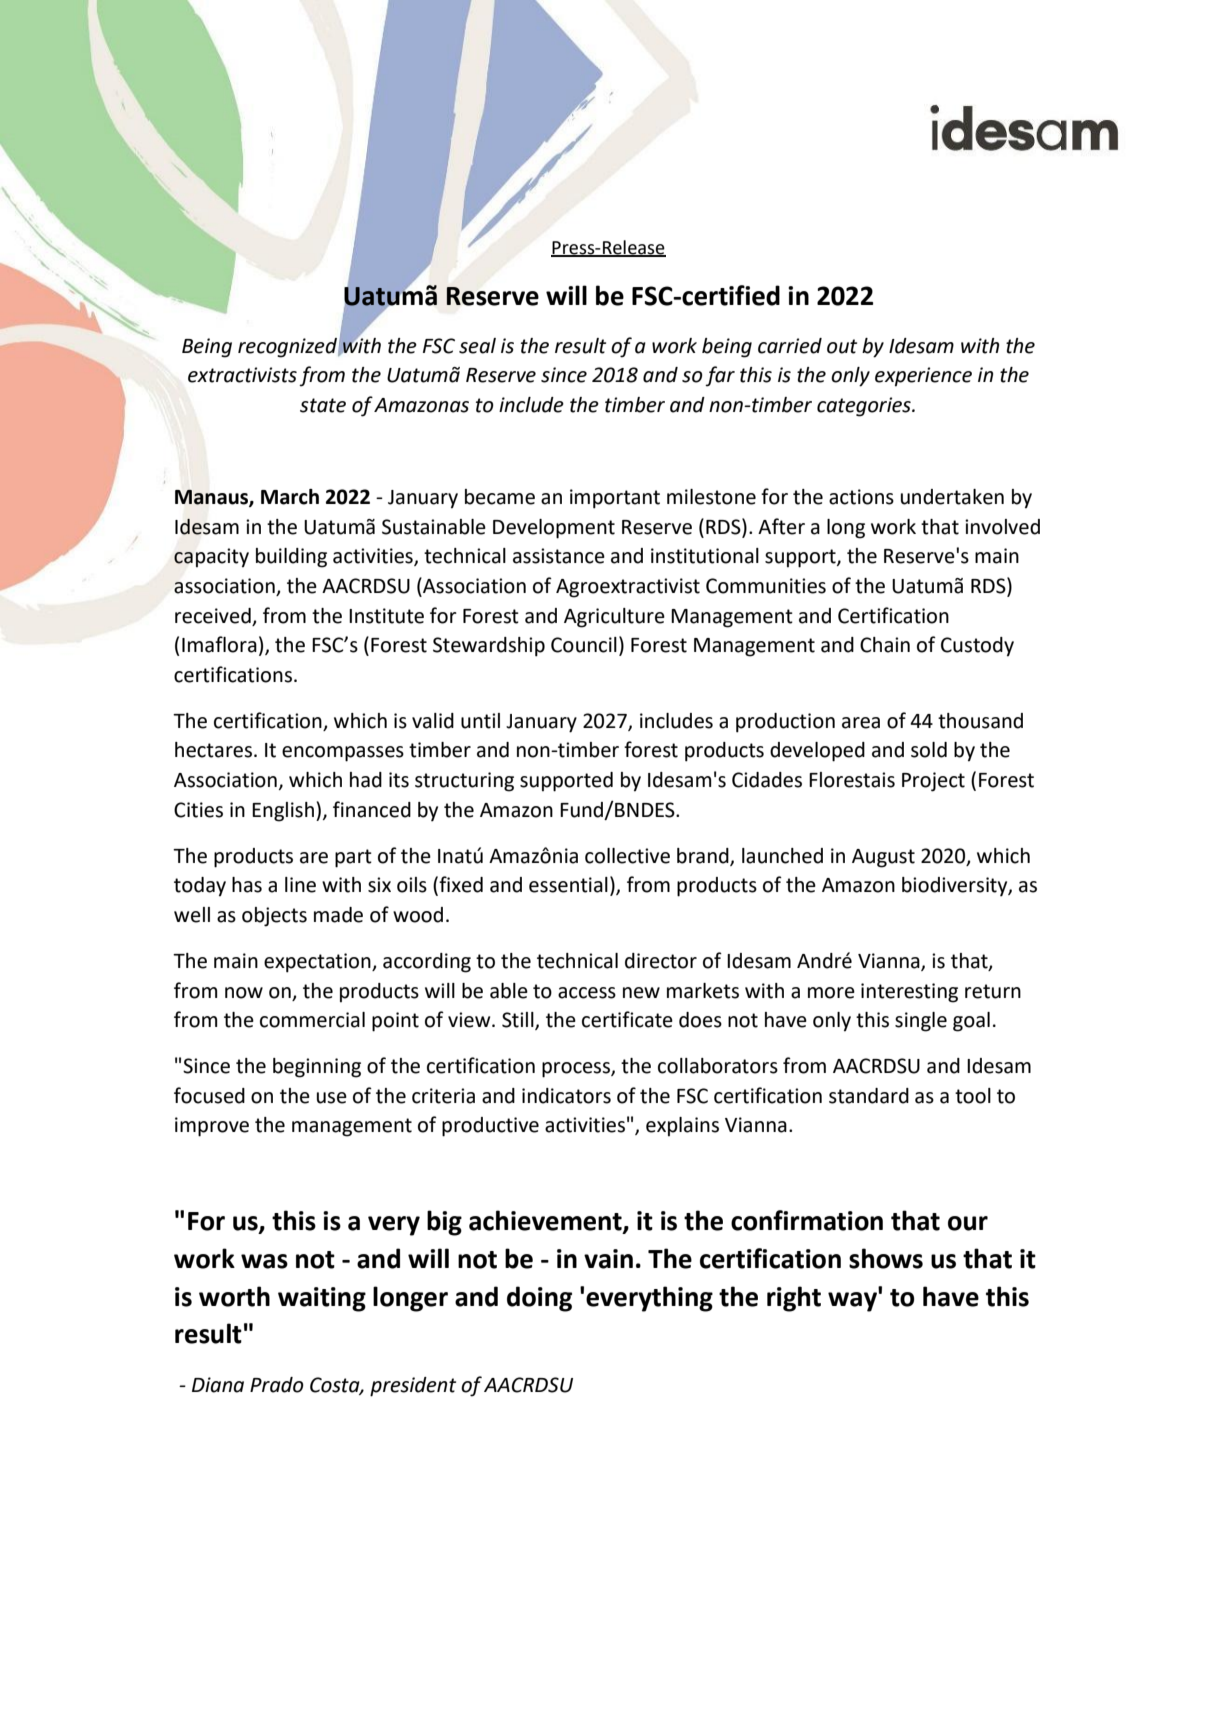  What do you see at coordinates (923, 377) in the image?
I see `experience` at bounding box center [923, 377].
